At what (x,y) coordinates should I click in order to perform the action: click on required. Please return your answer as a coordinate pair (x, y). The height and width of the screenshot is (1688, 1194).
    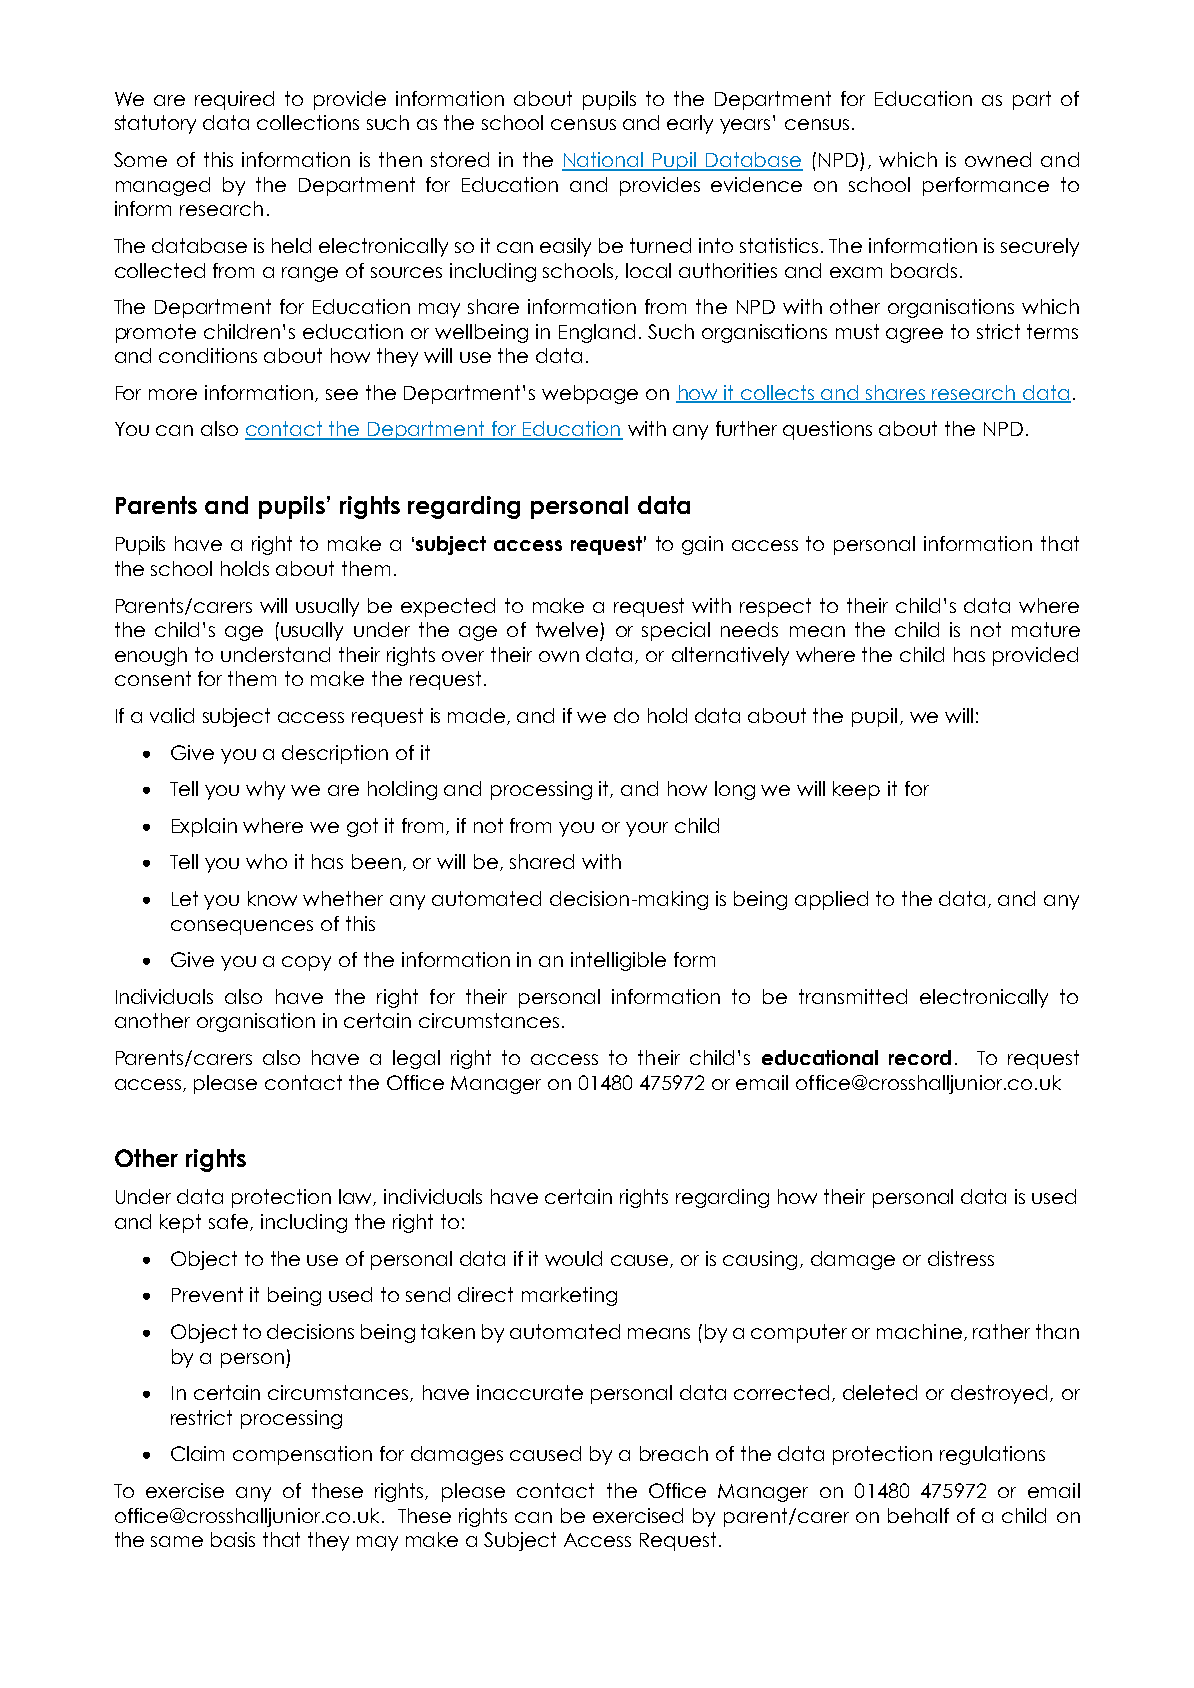
    Looking at the image, I should click on (234, 100).
